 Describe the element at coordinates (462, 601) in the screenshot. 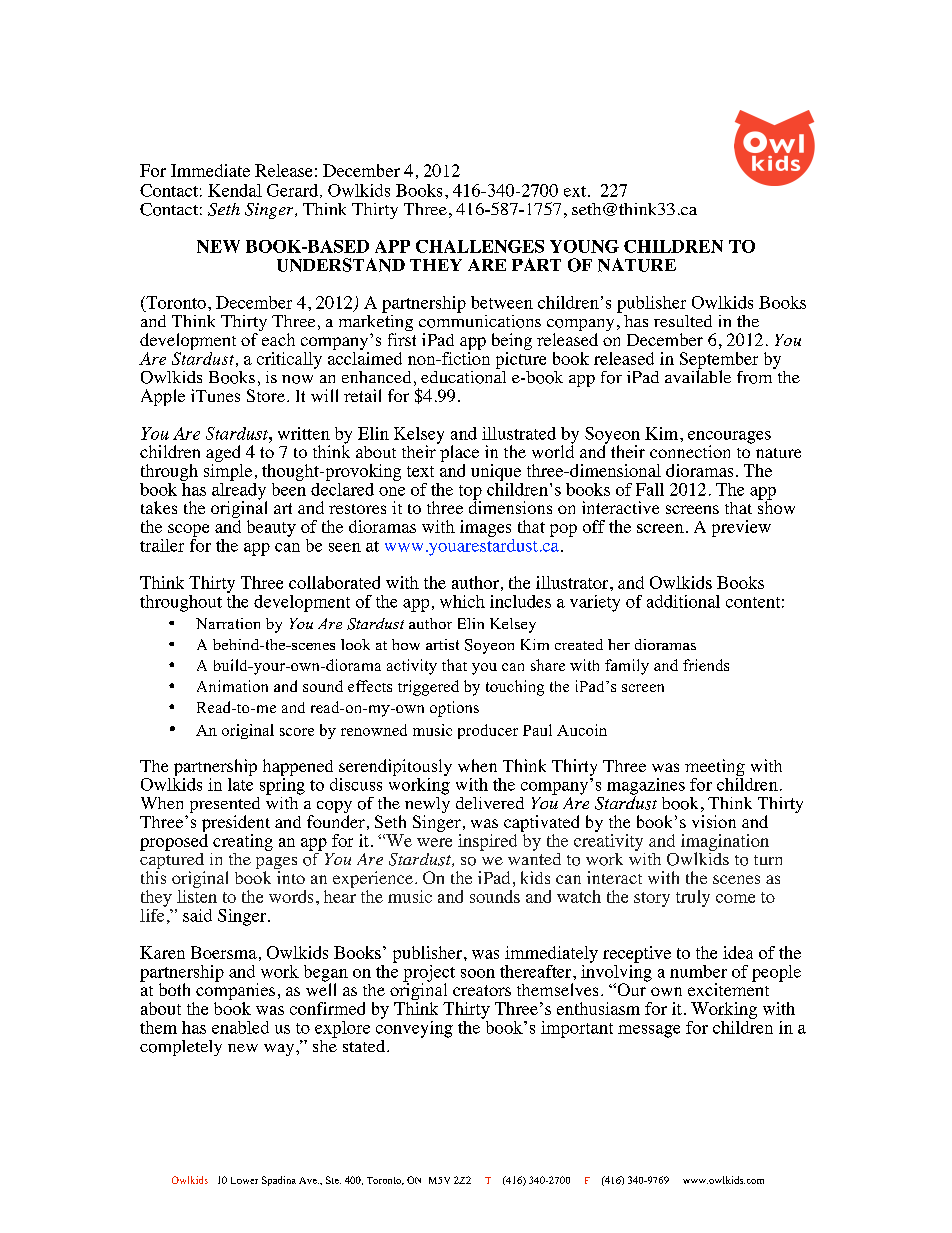

I see `which` at that location.
